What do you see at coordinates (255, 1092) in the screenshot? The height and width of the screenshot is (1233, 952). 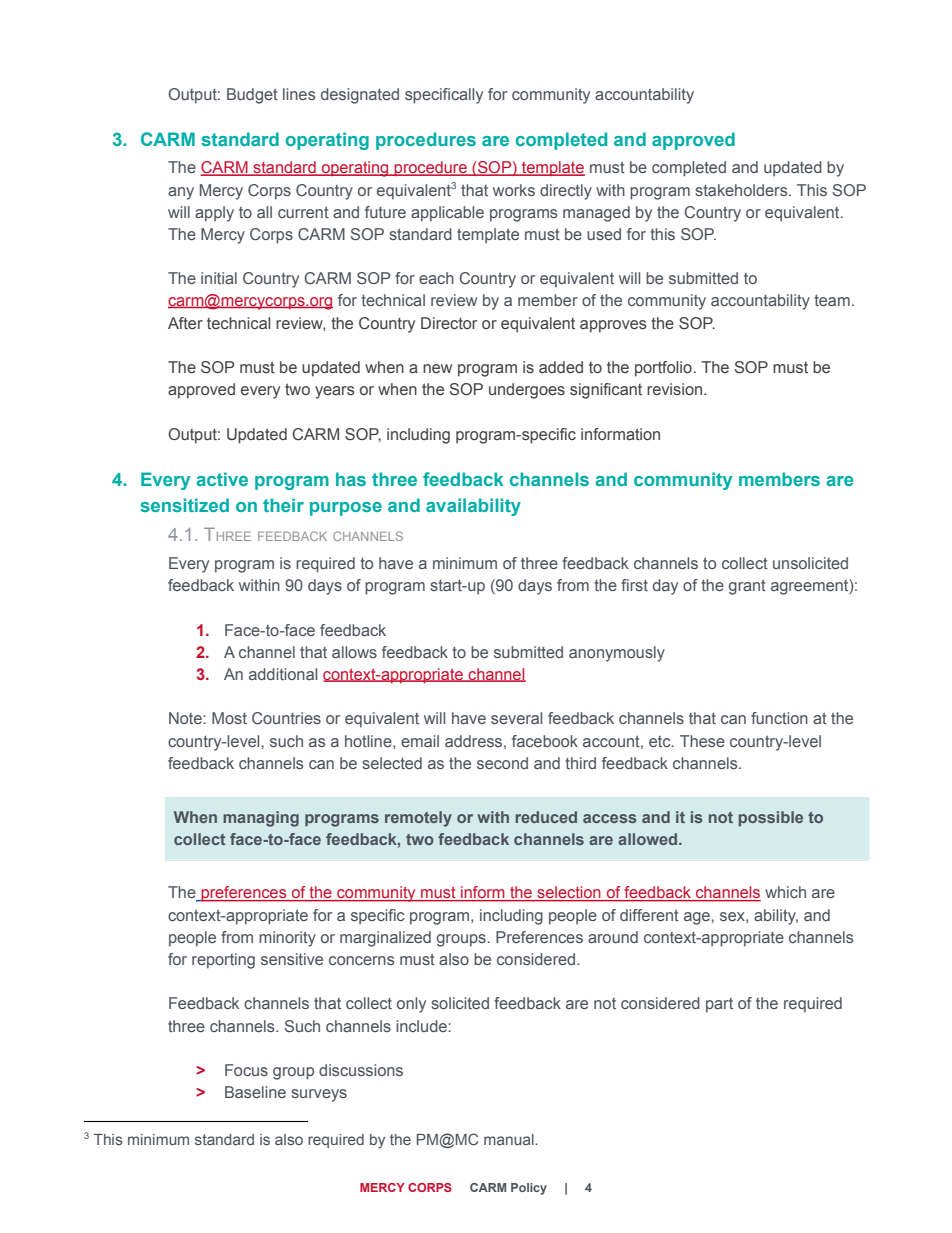 I see `Baseline` at bounding box center [255, 1092].
